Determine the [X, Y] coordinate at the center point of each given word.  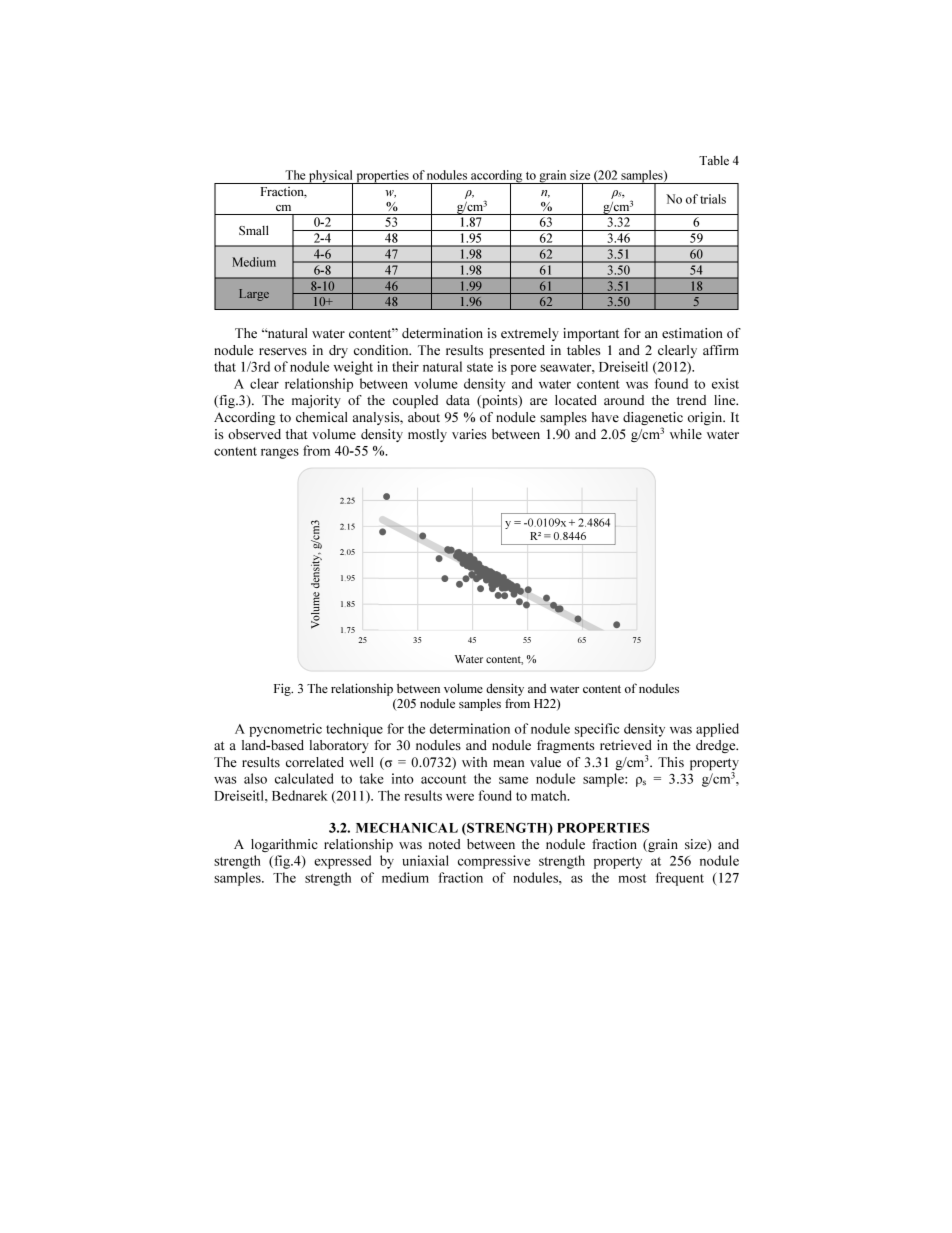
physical [331, 177]
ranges [280, 453]
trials [713, 199]
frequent [680, 879]
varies [469, 434]
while [686, 434]
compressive [494, 862]
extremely [530, 334]
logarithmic [284, 845]
